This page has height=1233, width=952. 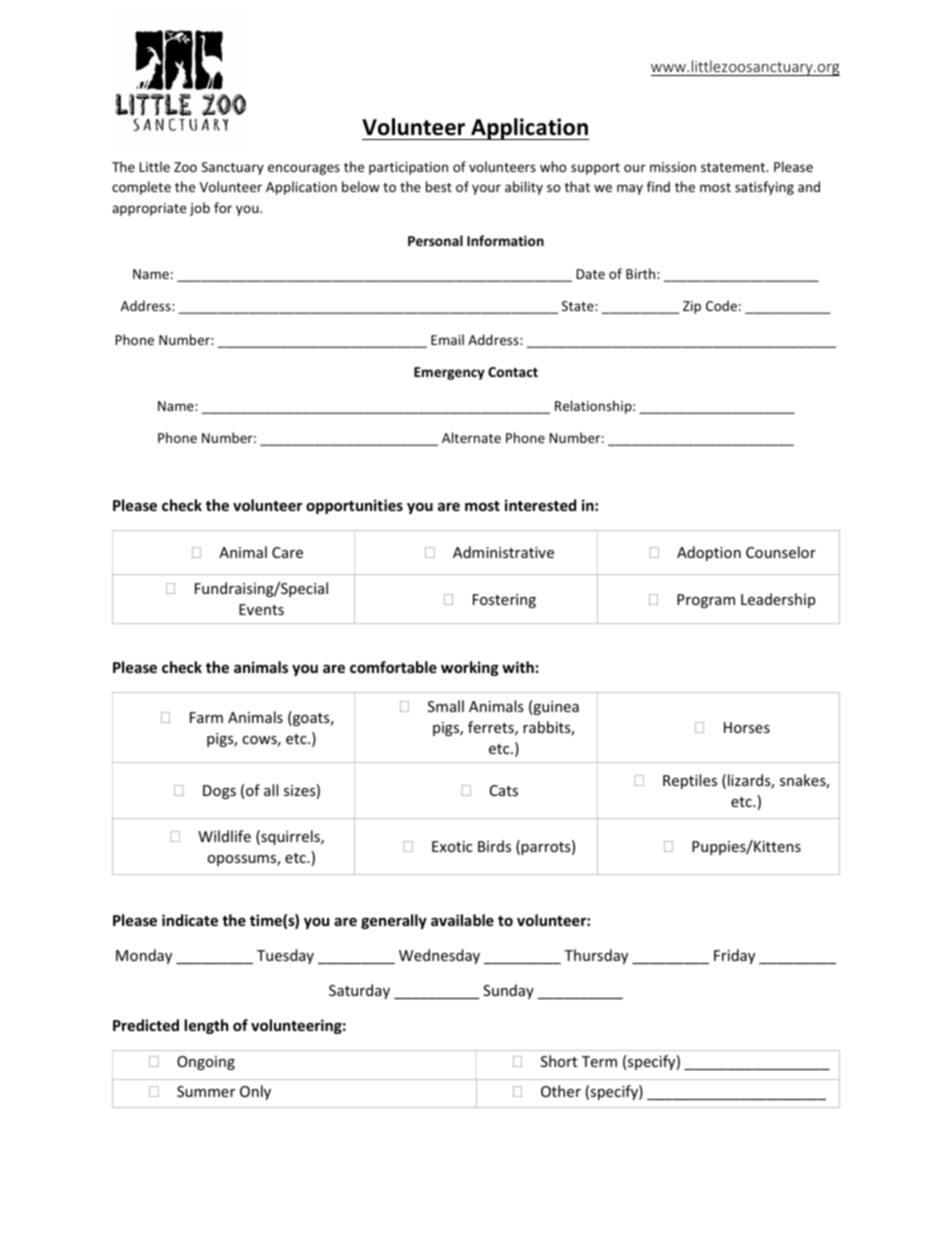 What do you see at coordinates (599, 1061) in the page?
I see `Term` at bounding box center [599, 1061].
